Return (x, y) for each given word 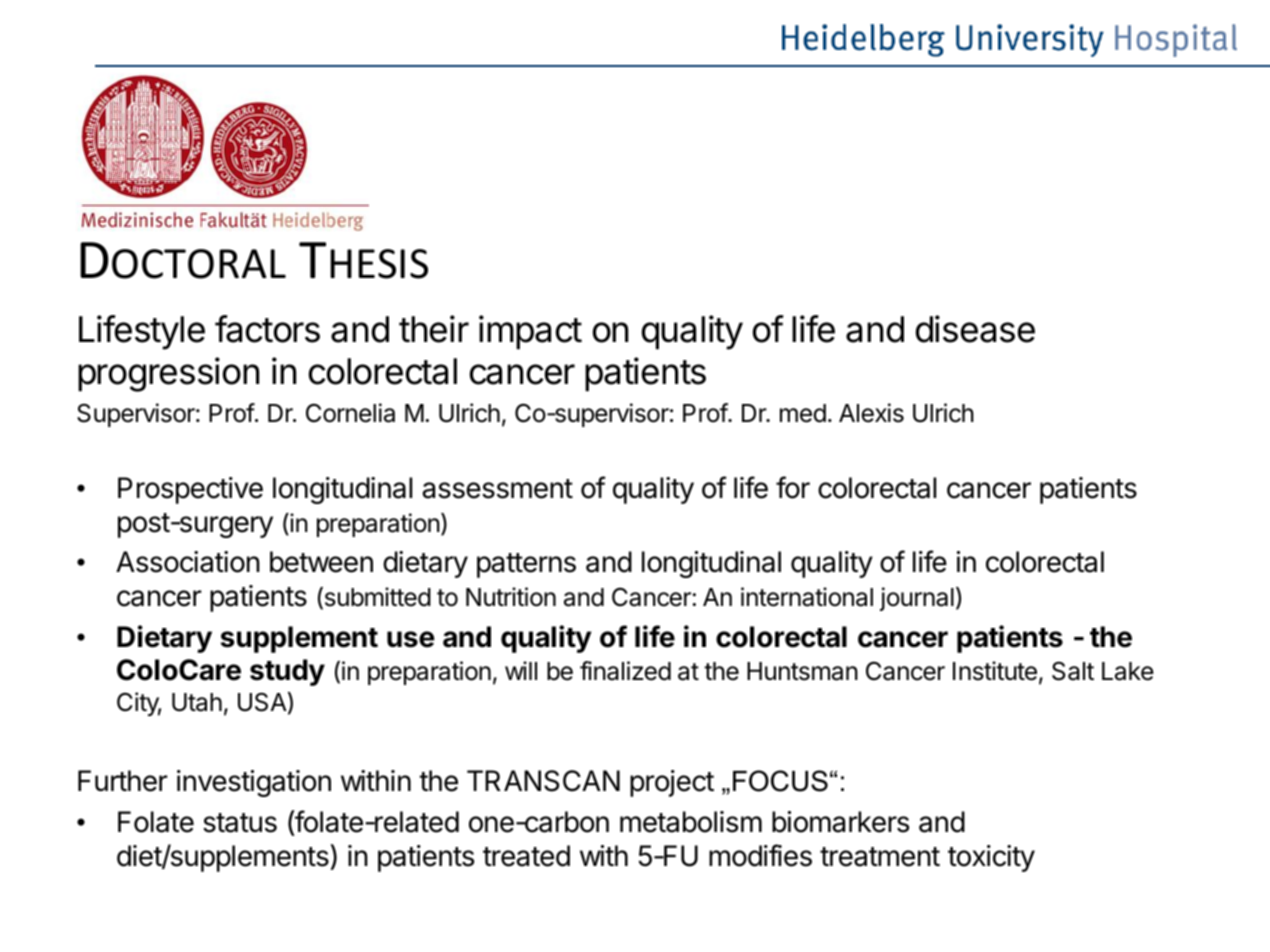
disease (975, 329)
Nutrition (511, 597)
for (793, 487)
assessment (497, 489)
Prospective (190, 490)
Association (188, 562)
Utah (197, 702)
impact (530, 332)
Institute (995, 671)
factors (267, 329)
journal (917, 599)
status (240, 823)
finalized (625, 671)
